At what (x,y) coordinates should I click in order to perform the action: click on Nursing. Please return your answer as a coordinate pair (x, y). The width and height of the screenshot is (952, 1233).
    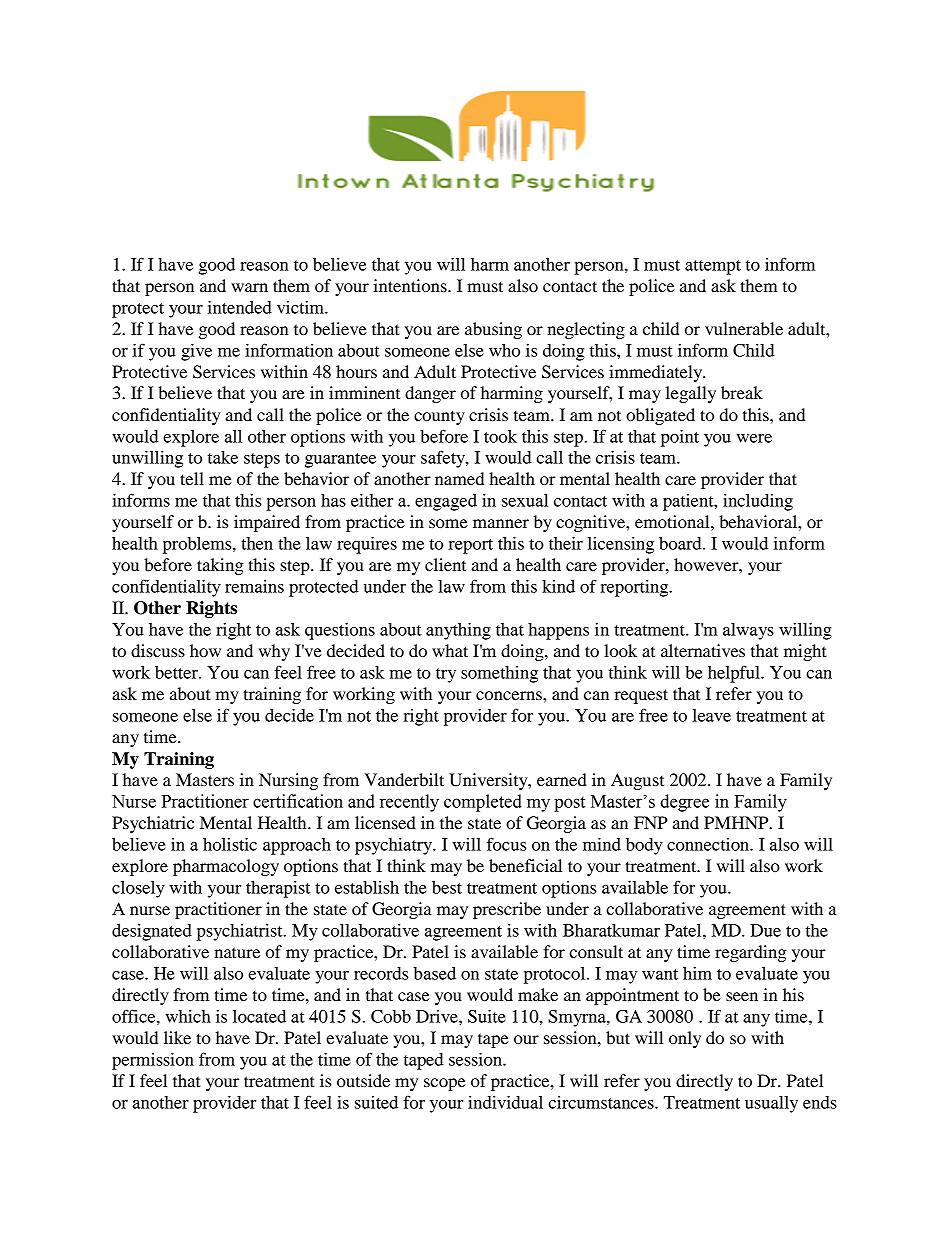
    Looking at the image, I should click on (288, 781).
